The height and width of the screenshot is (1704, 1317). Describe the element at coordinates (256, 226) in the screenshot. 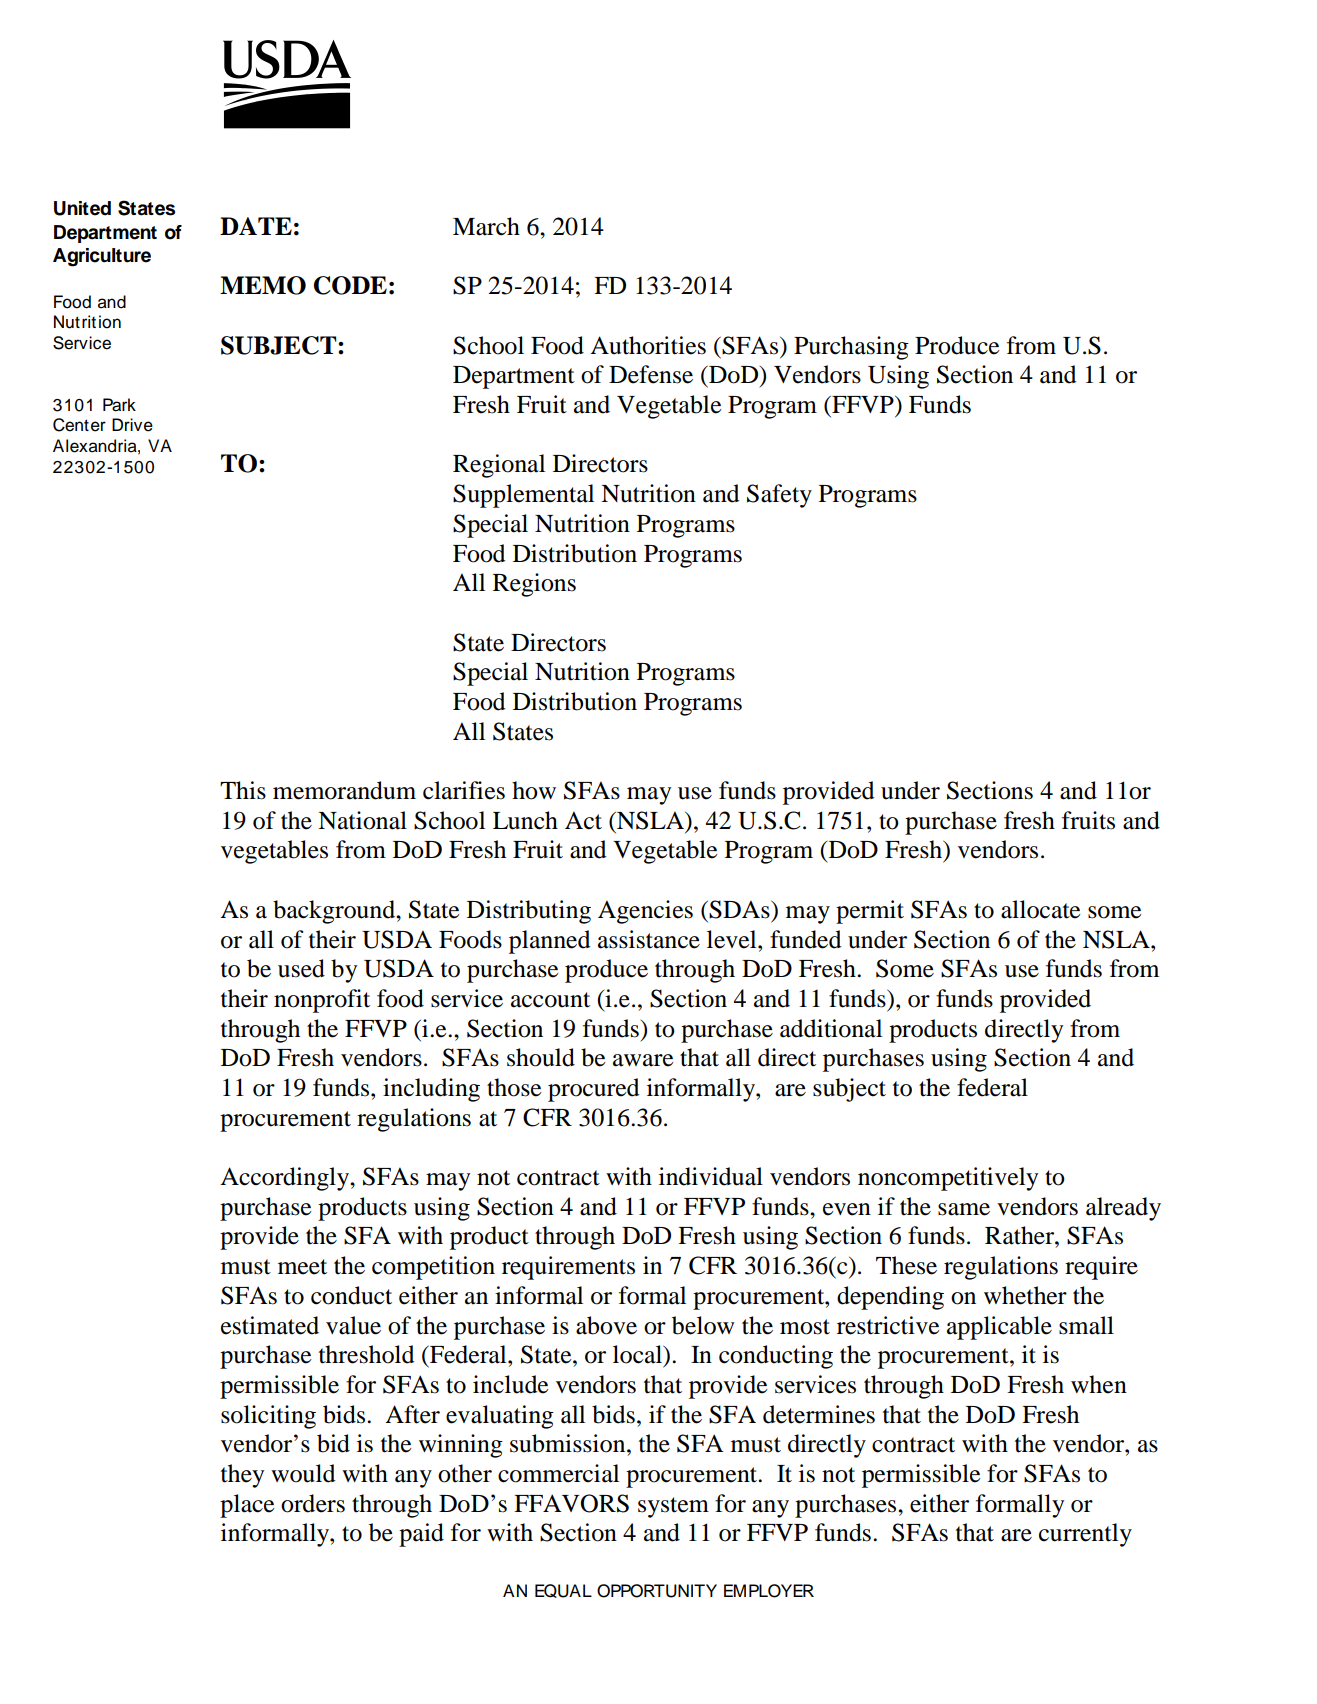

I see `DATE` at that location.
